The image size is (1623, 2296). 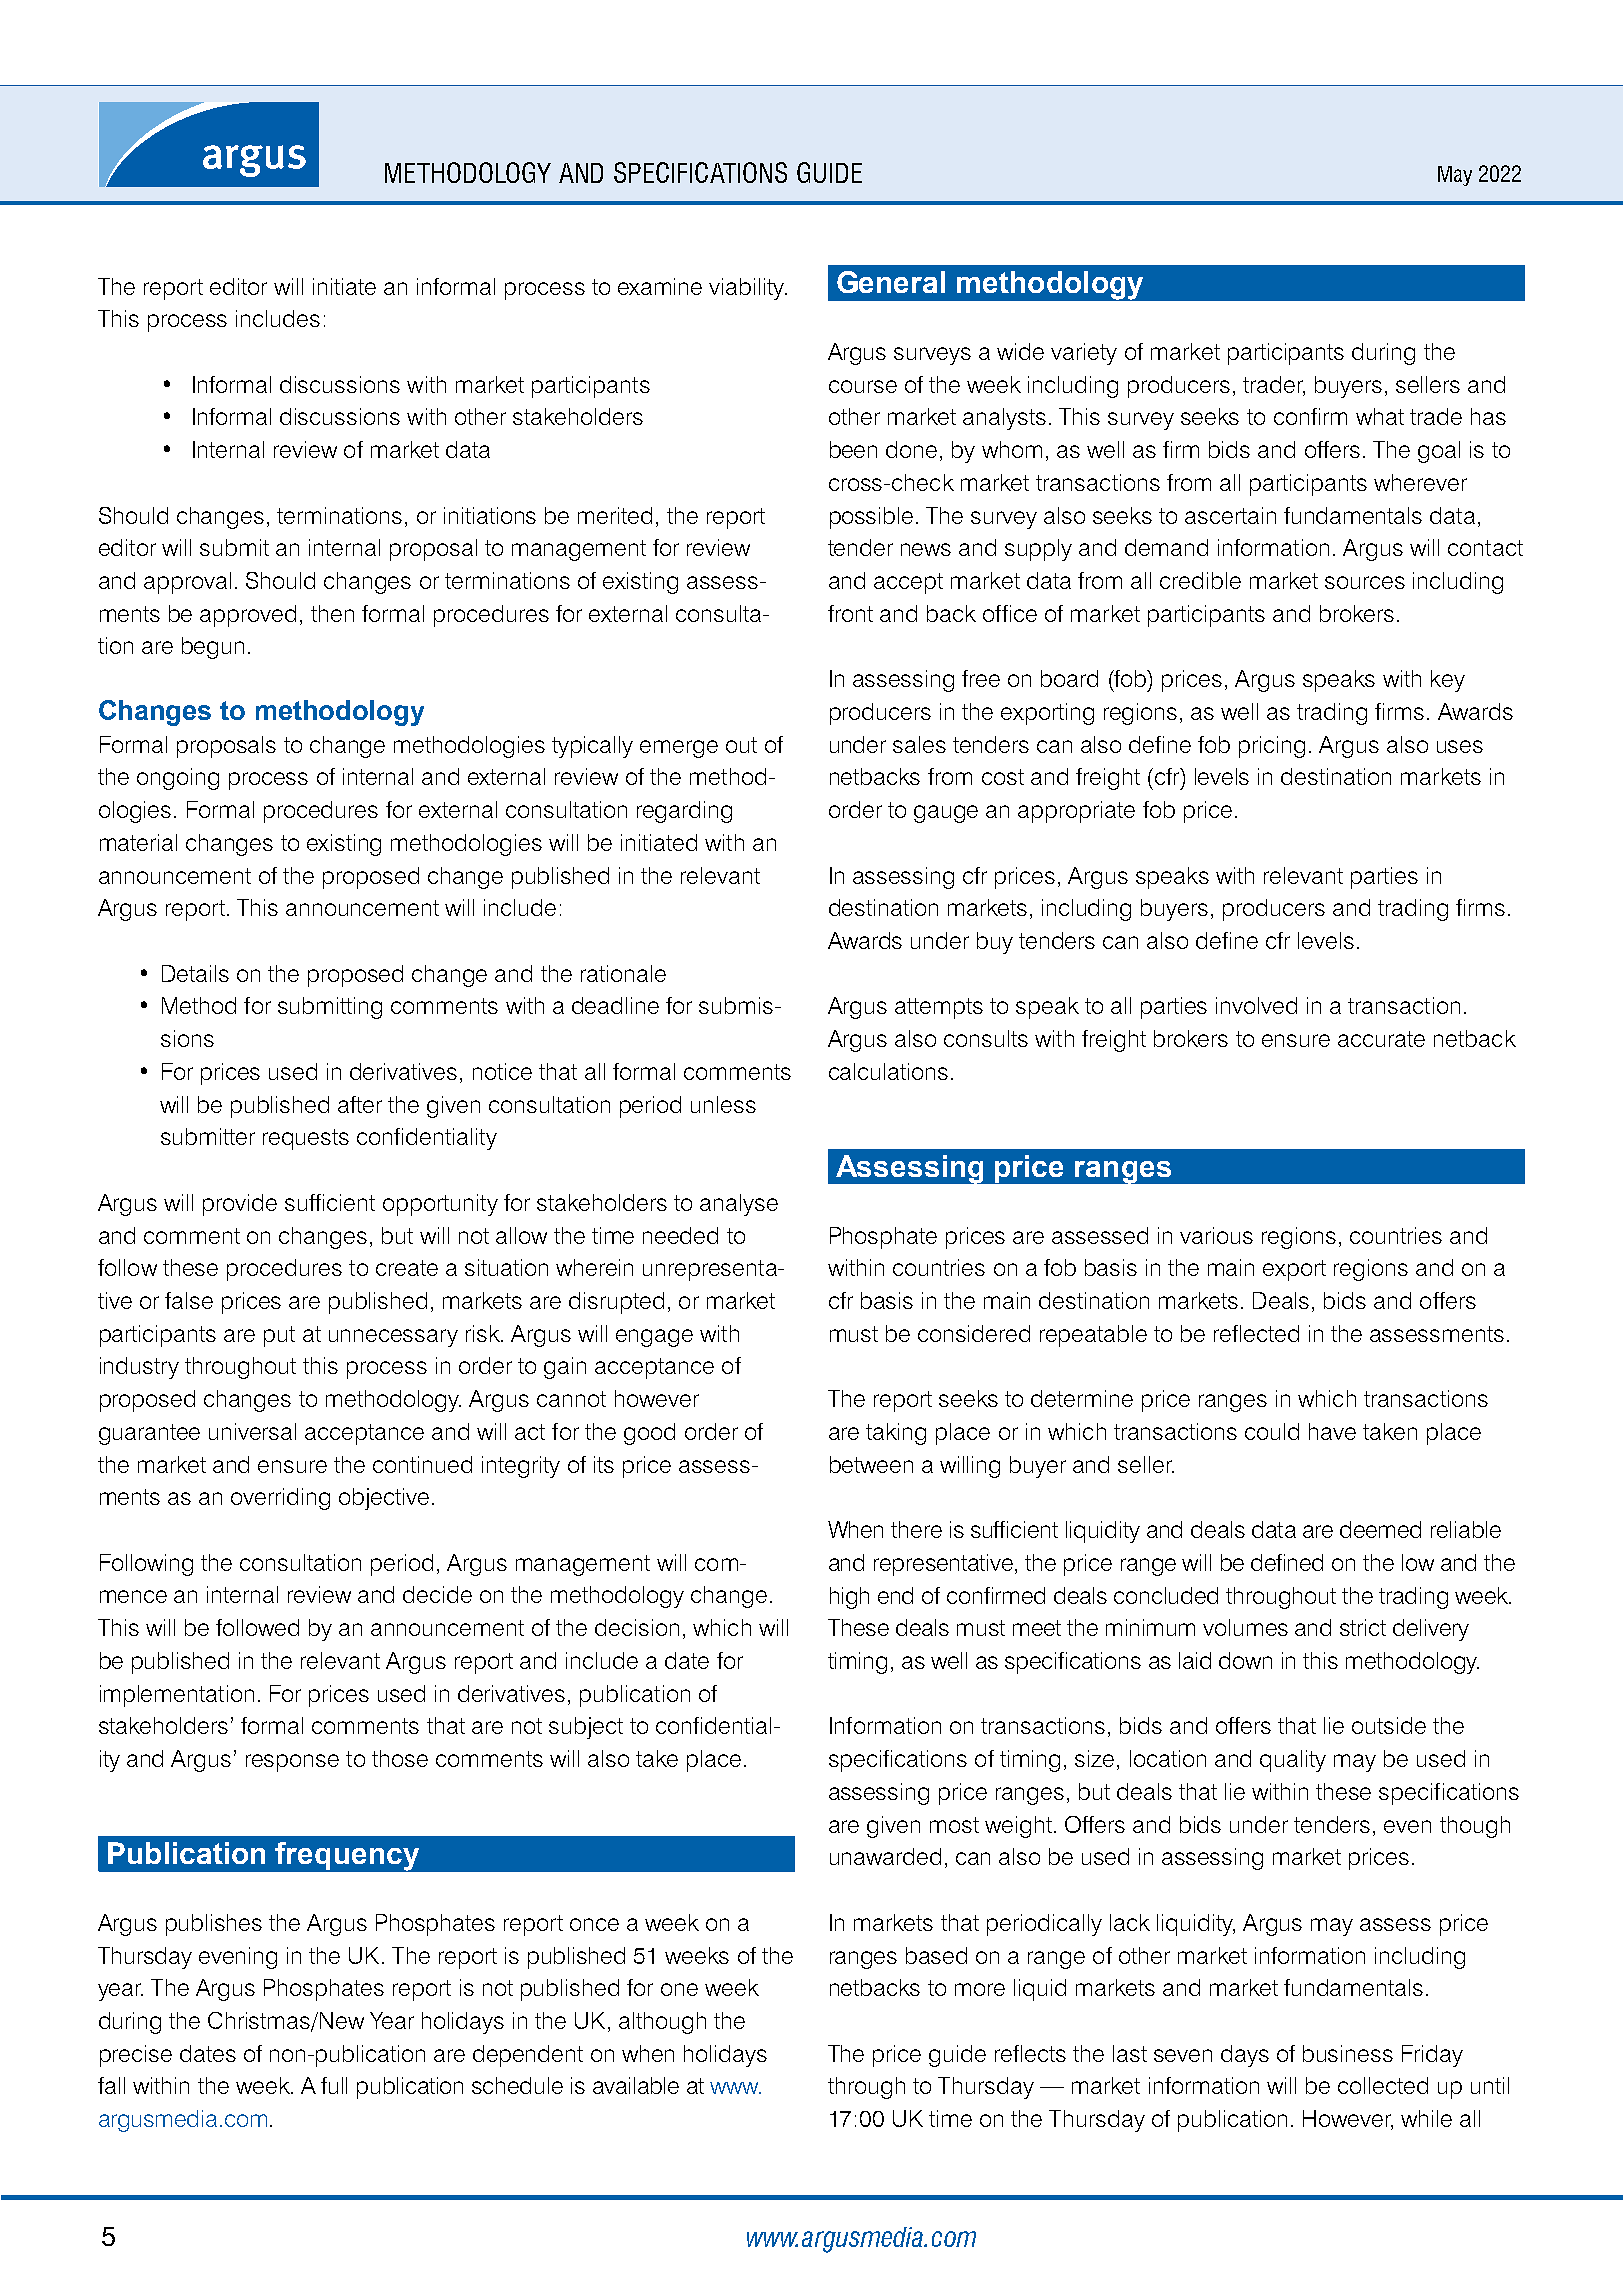 What do you see at coordinates (739, 1205) in the page?
I see `analyse` at bounding box center [739, 1205].
